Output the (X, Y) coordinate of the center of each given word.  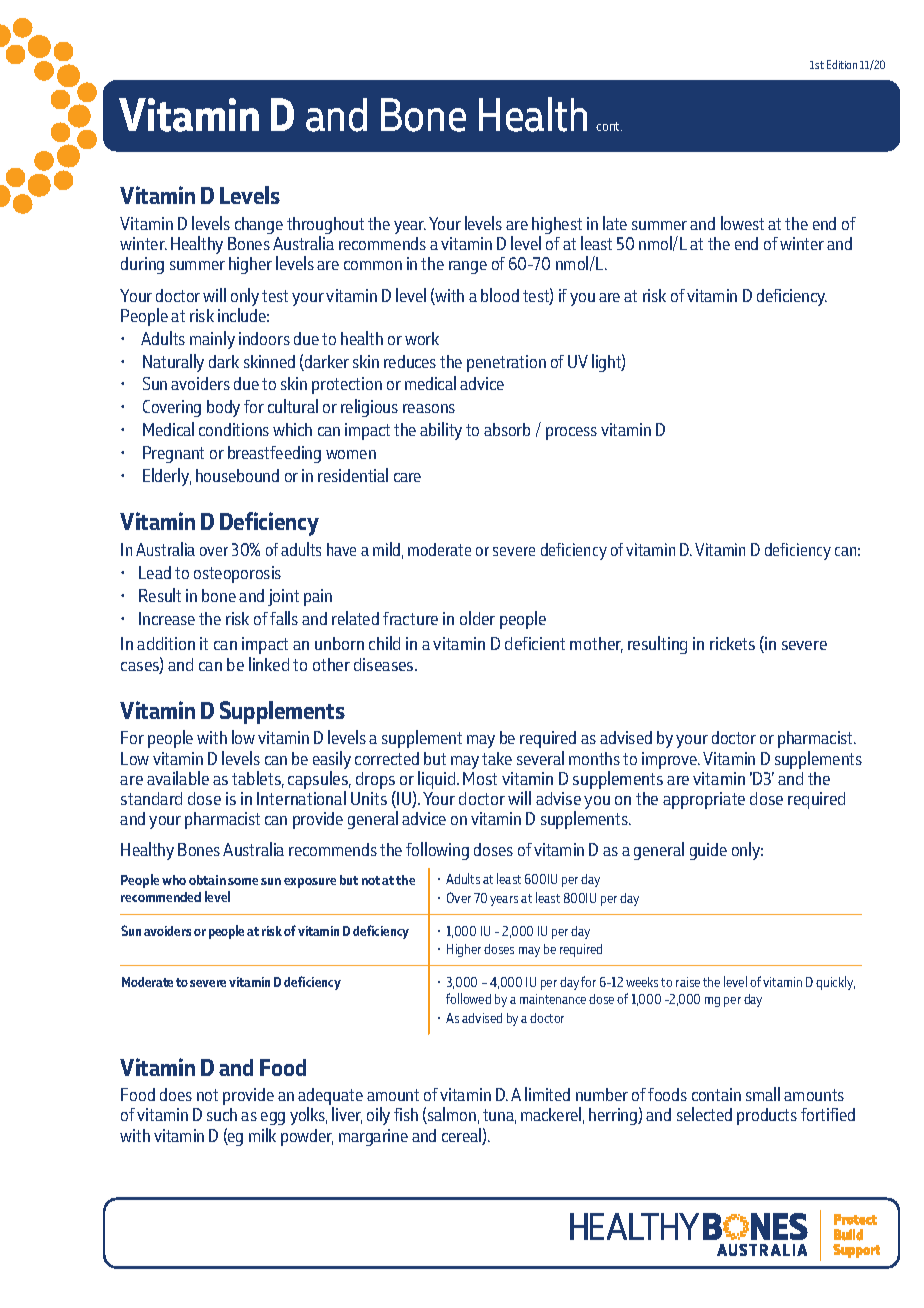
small (763, 1094)
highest (557, 227)
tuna (499, 1116)
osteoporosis (237, 574)
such (222, 1114)
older (477, 618)
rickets (732, 643)
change (259, 225)
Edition (842, 64)
